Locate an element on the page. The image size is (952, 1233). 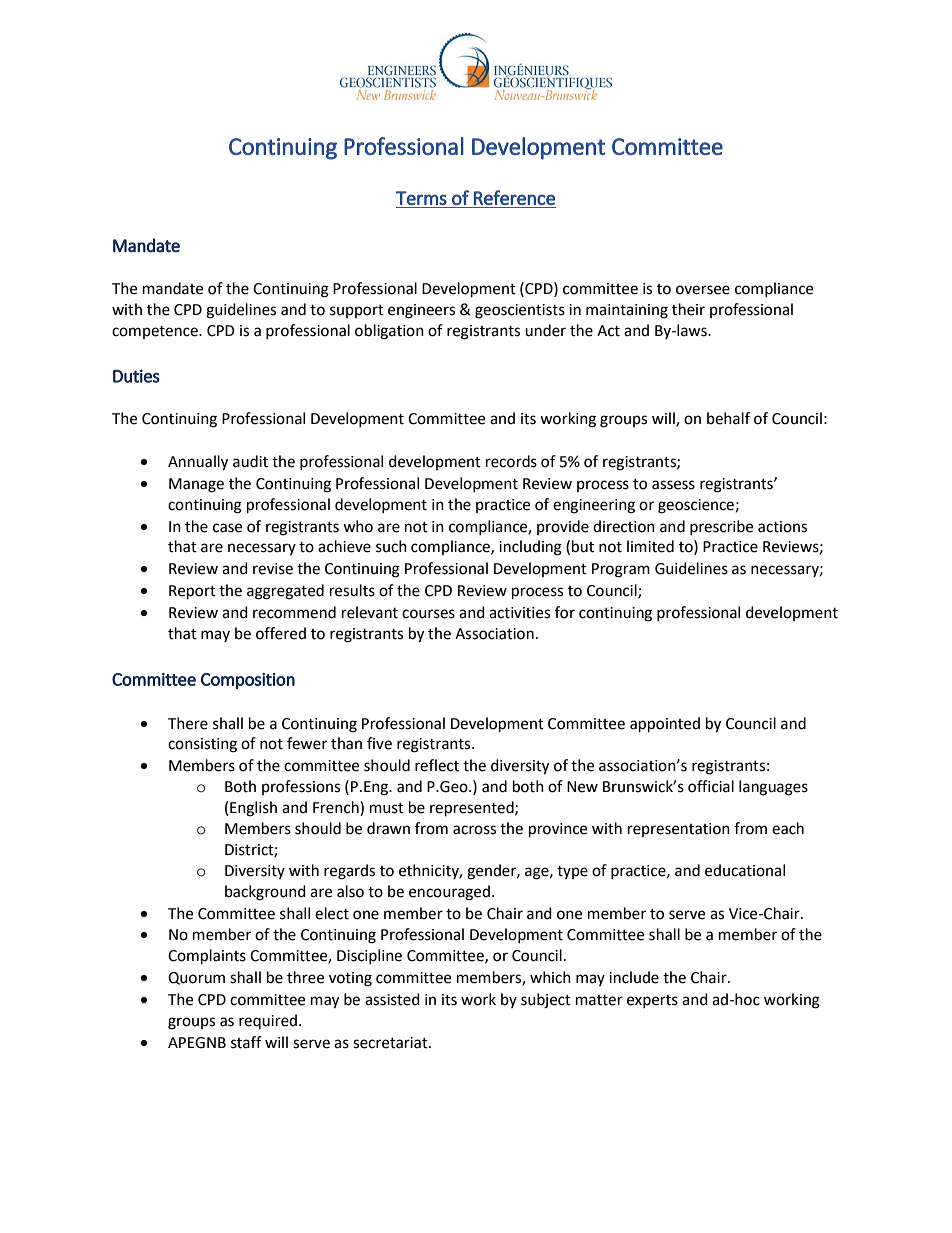
Terms is located at coordinates (421, 198).
